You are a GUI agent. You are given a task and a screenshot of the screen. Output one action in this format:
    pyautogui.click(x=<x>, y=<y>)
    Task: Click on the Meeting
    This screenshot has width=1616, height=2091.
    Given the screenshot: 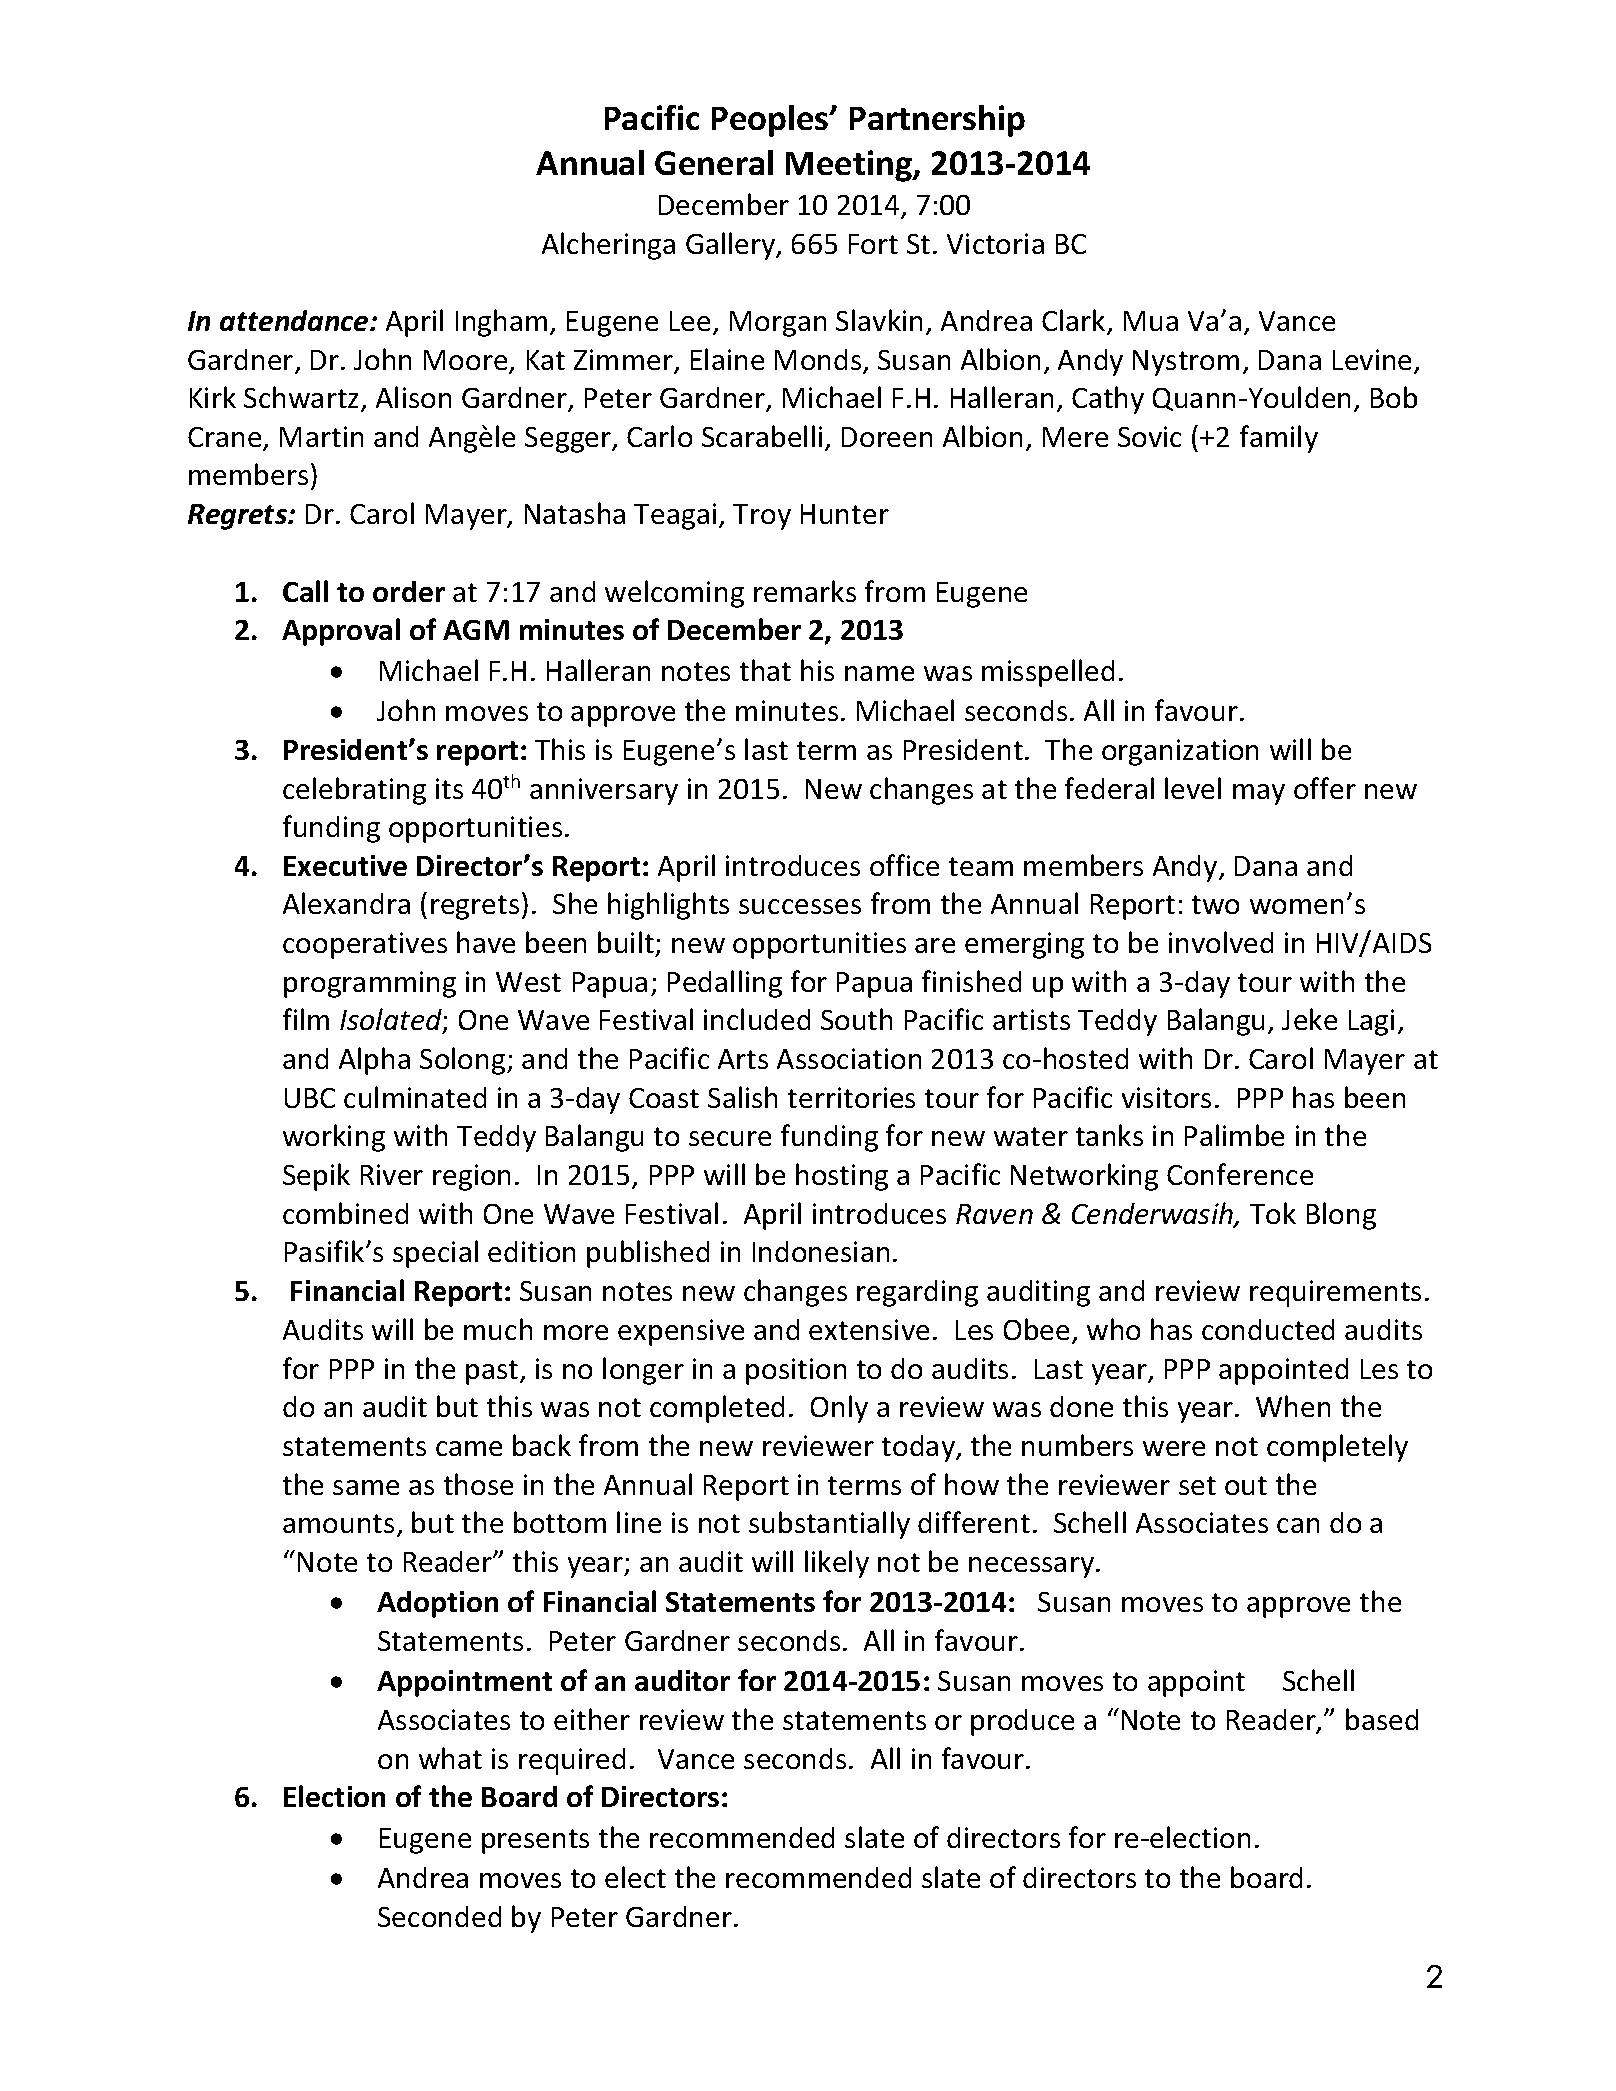 What is the action you would take?
    pyautogui.click(x=850, y=166)
